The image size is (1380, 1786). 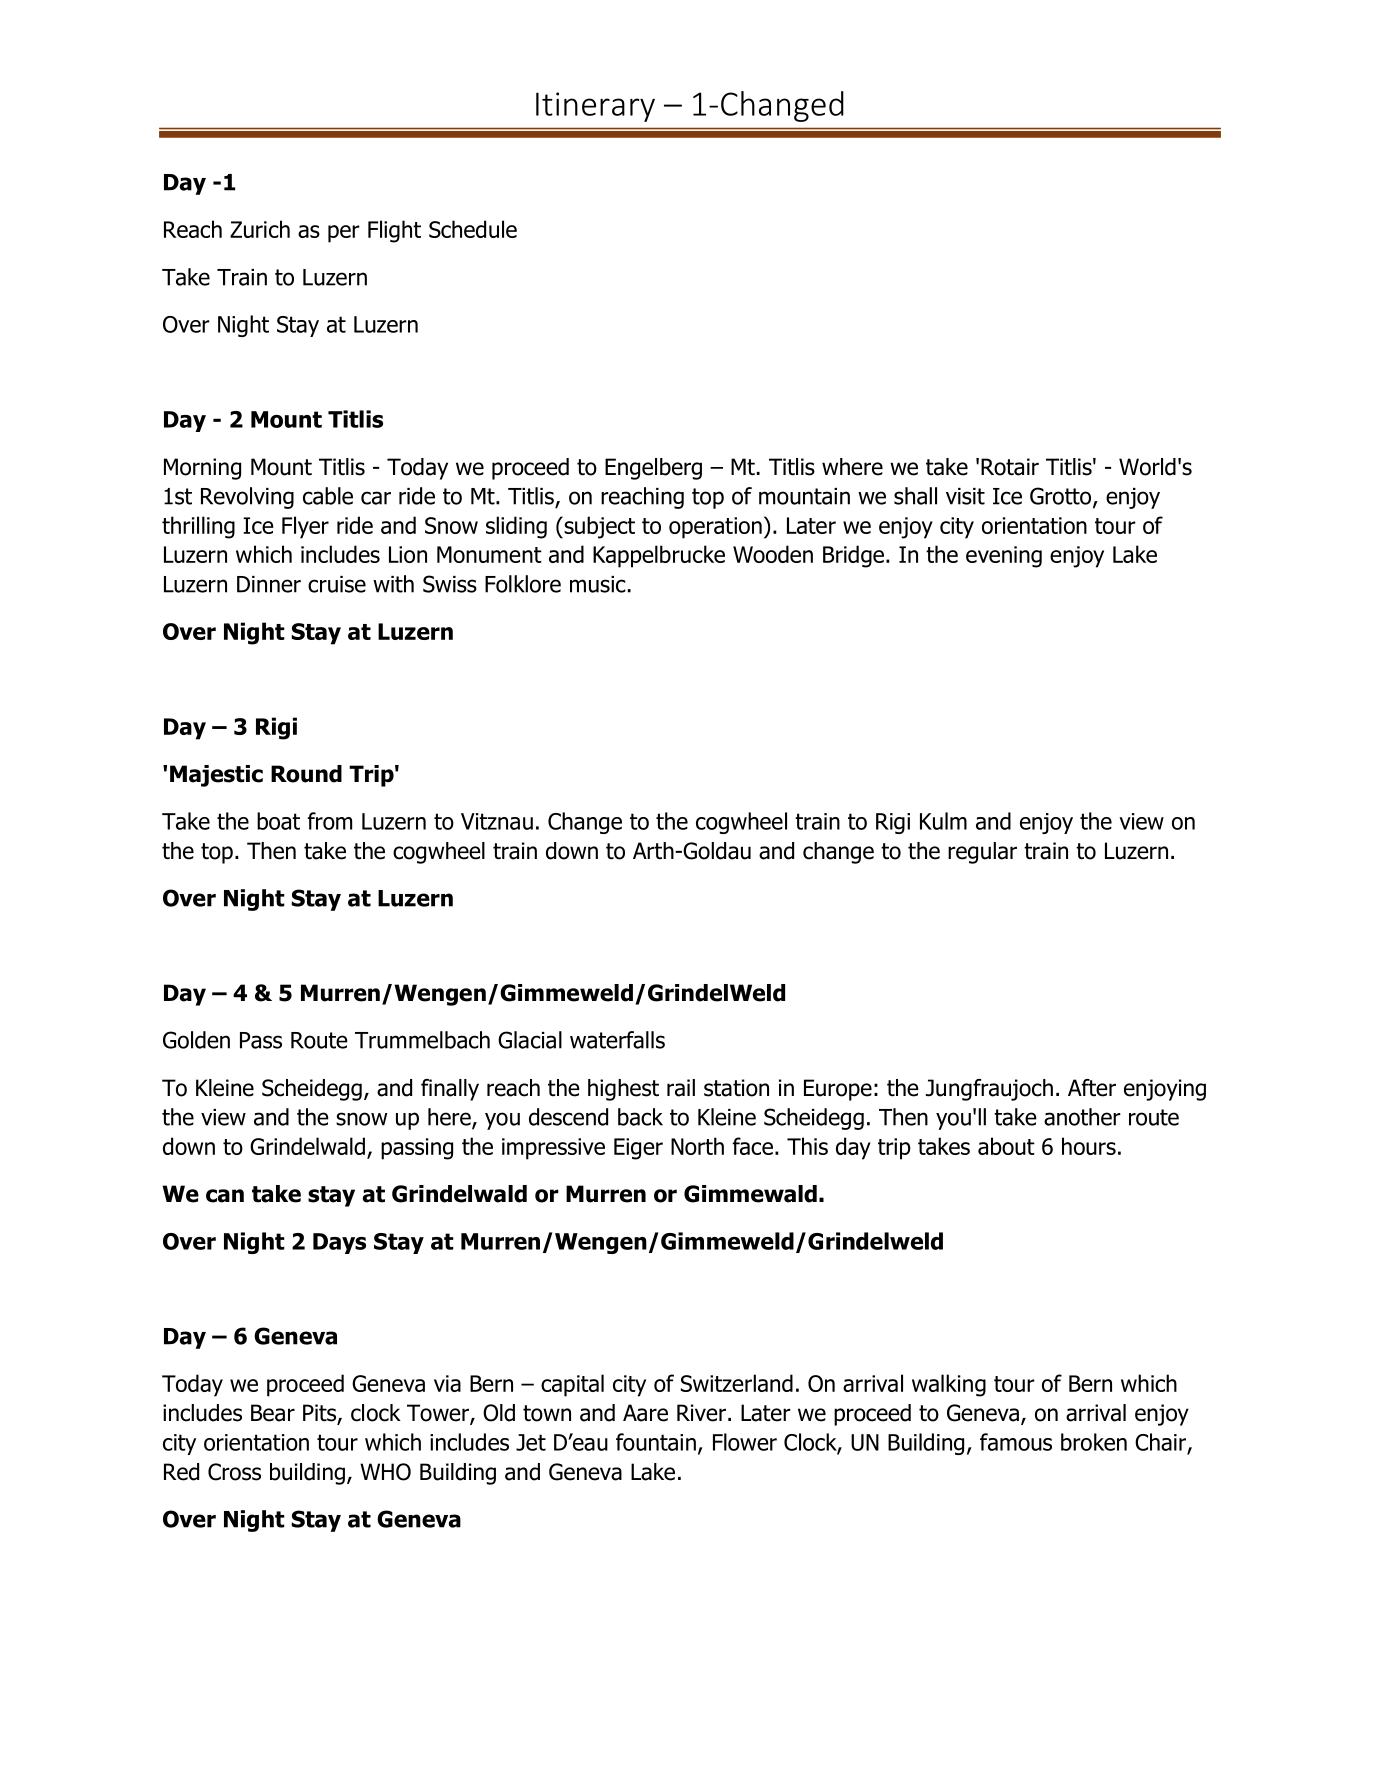 I want to click on After, so click(x=1092, y=1088).
